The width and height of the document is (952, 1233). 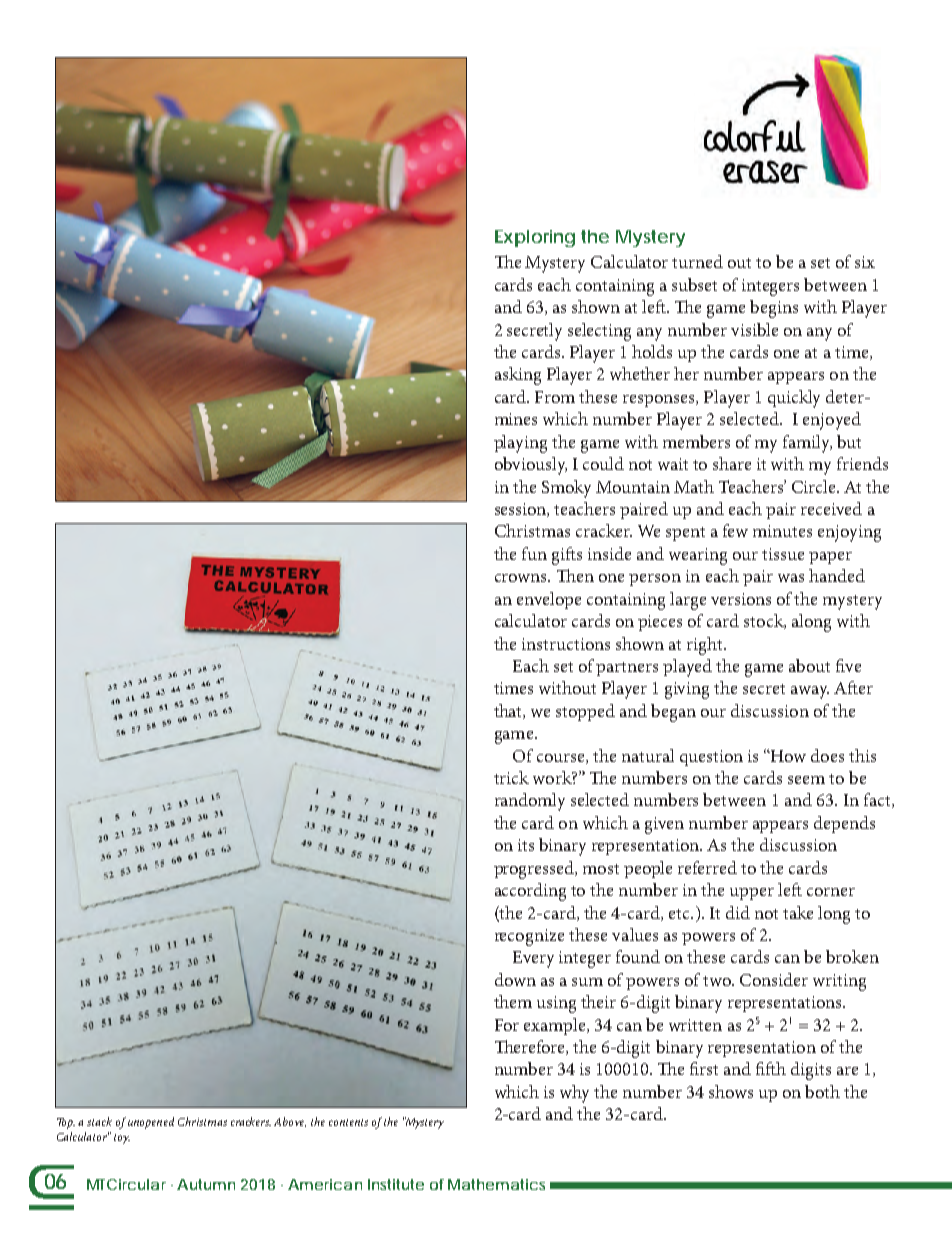 I want to click on begins, so click(x=774, y=309).
